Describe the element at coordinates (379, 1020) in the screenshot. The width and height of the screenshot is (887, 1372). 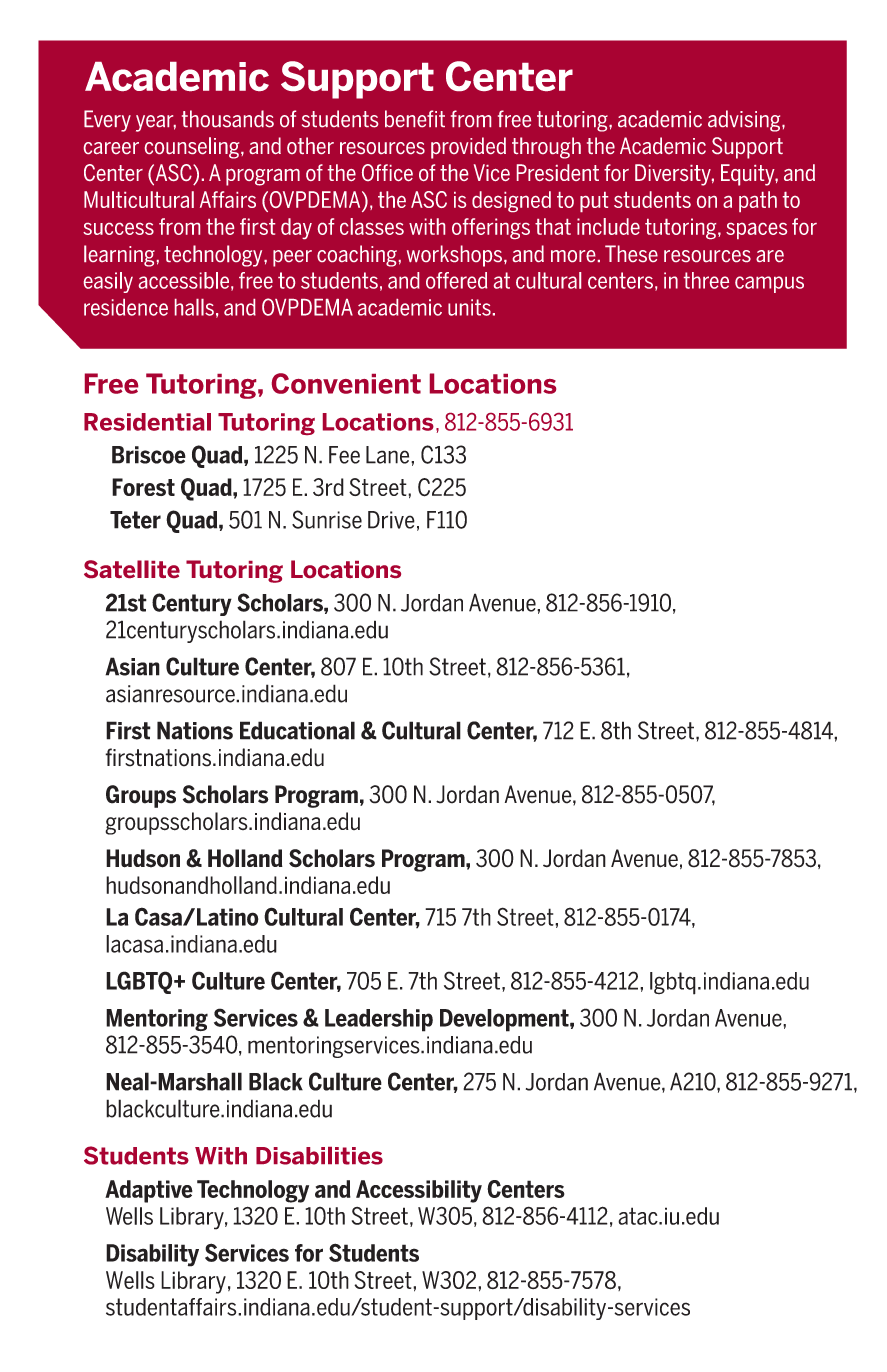
I see `Leadership` at that location.
